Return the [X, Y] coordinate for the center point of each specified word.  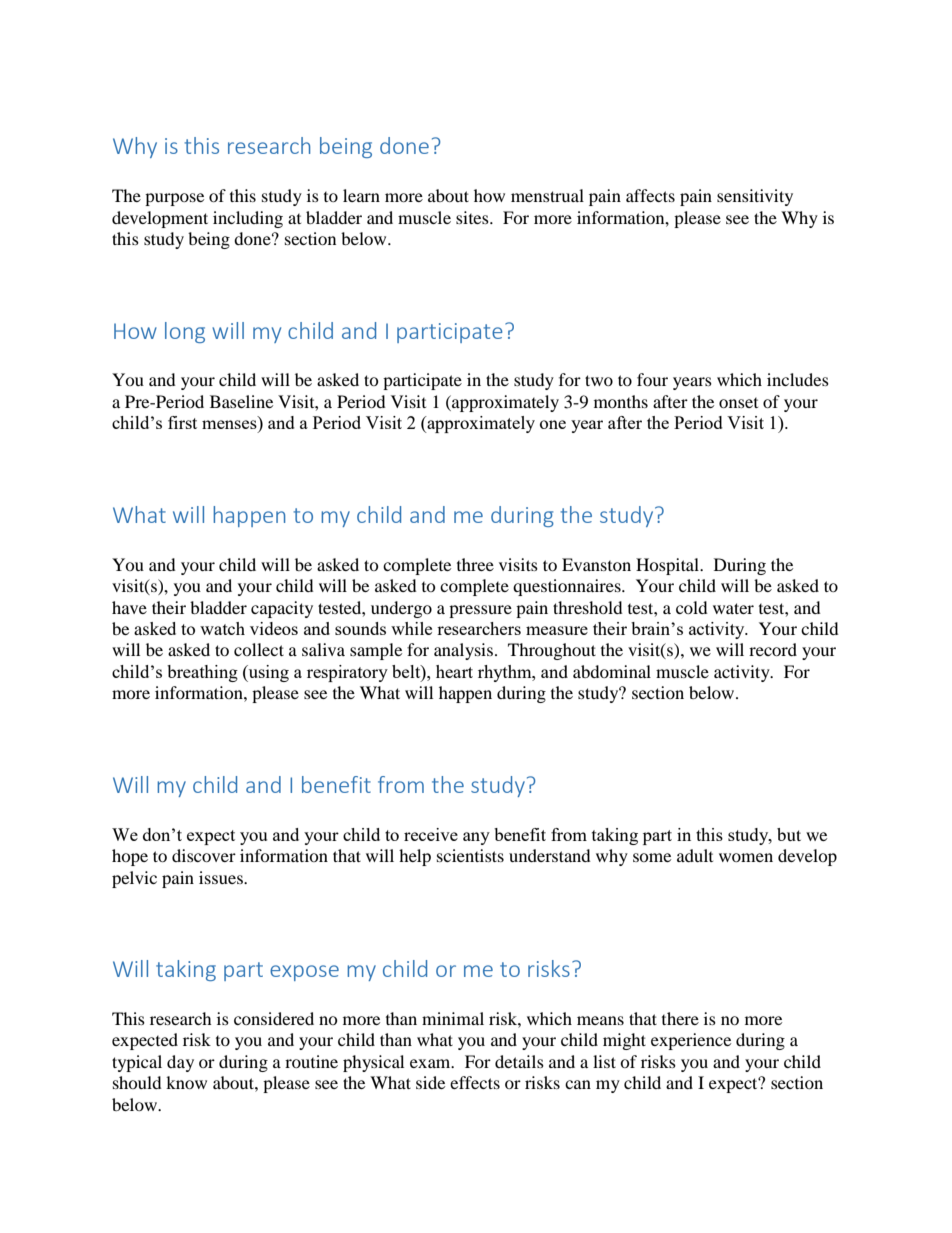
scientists [470, 855]
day [180, 1063]
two [599, 380]
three [475, 564]
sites [473, 217]
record [773, 649]
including [248, 219]
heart [454, 671]
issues [222, 877]
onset [738, 403]
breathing [202, 673]
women [746, 857]
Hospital [668, 566]
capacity [282, 609]
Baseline [241, 401]
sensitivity [755, 197]
